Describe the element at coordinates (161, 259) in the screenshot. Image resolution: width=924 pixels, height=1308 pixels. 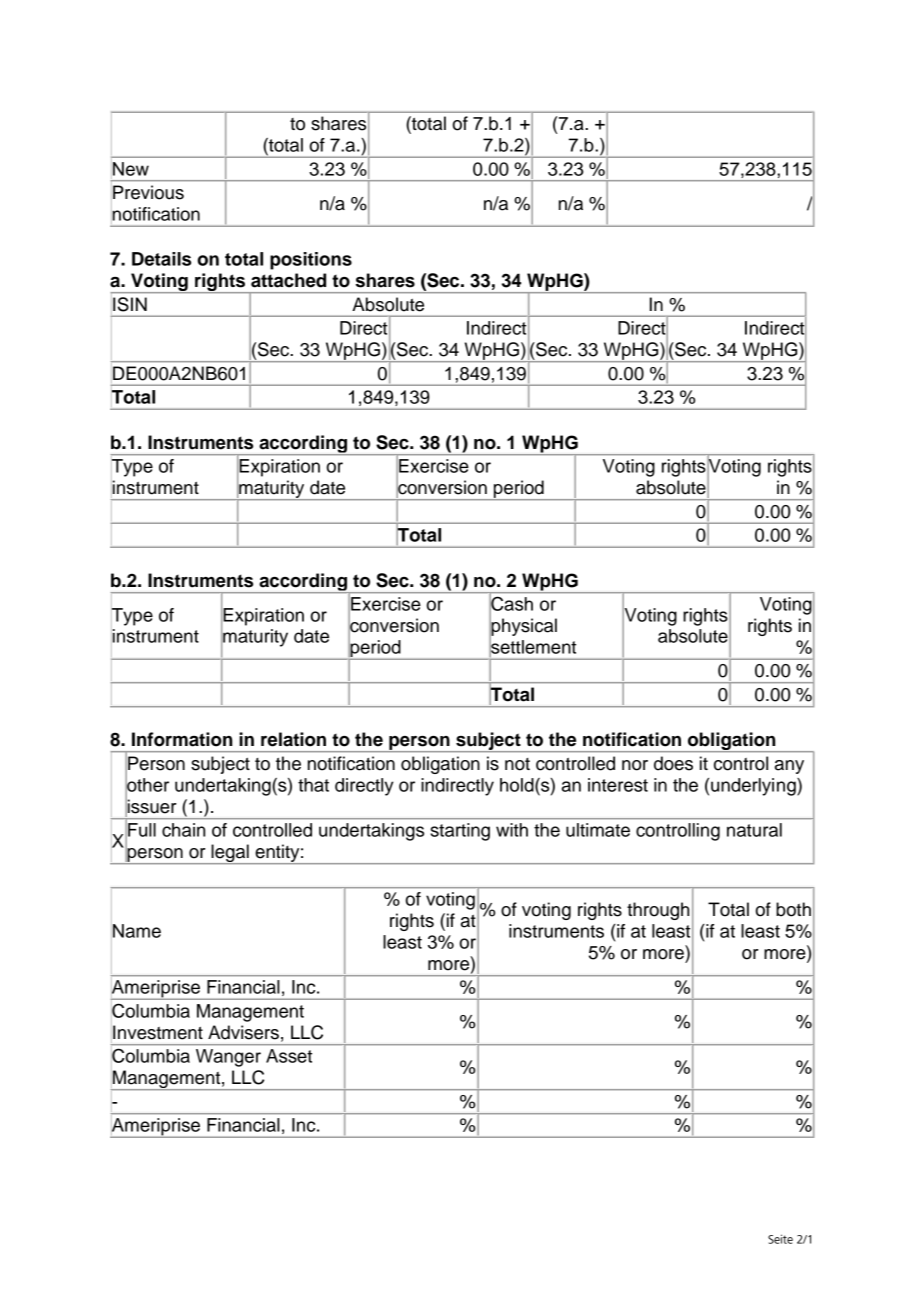
I see `Details` at that location.
